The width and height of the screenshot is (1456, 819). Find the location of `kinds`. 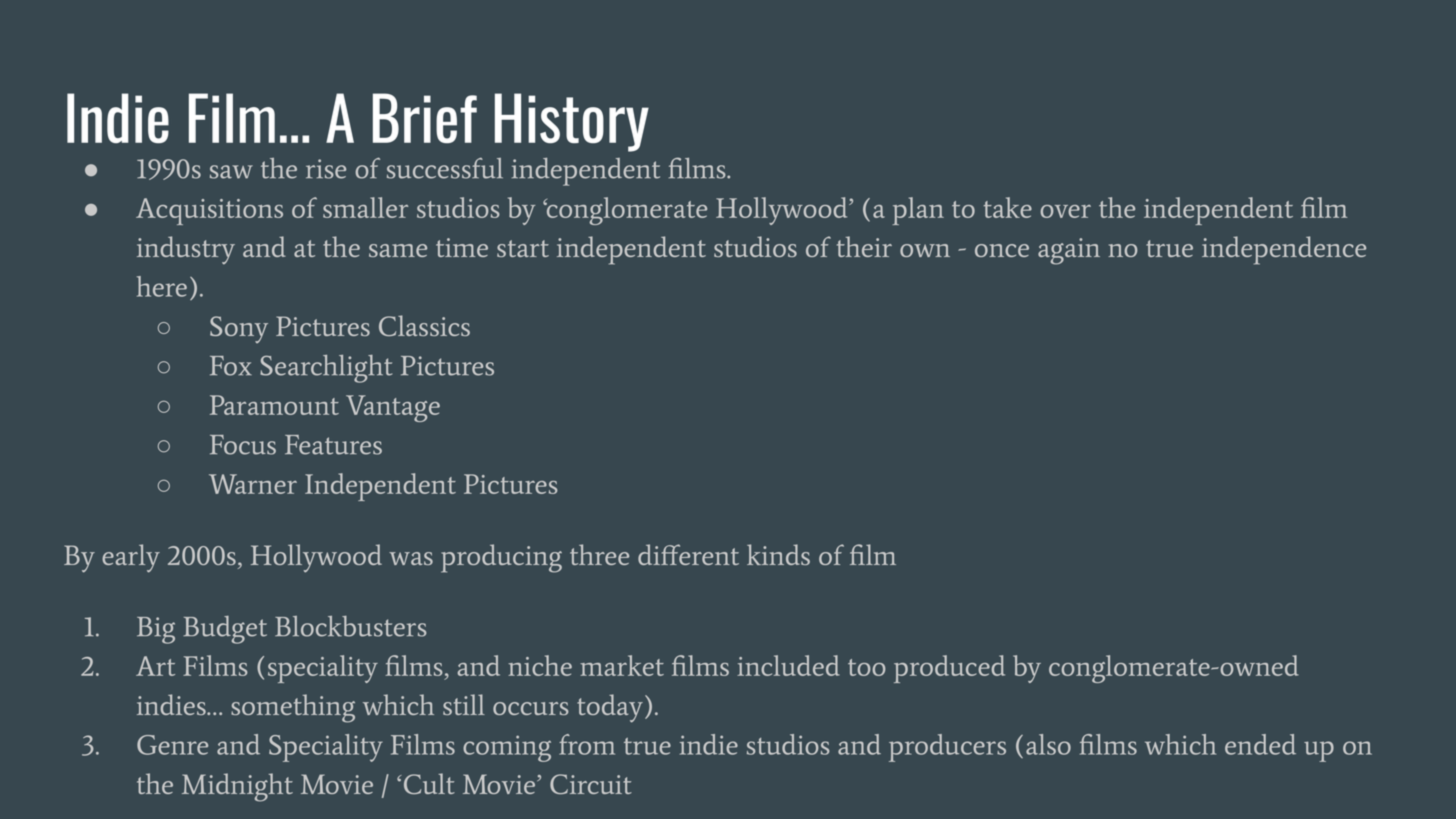

kinds is located at coordinates (778, 554).
